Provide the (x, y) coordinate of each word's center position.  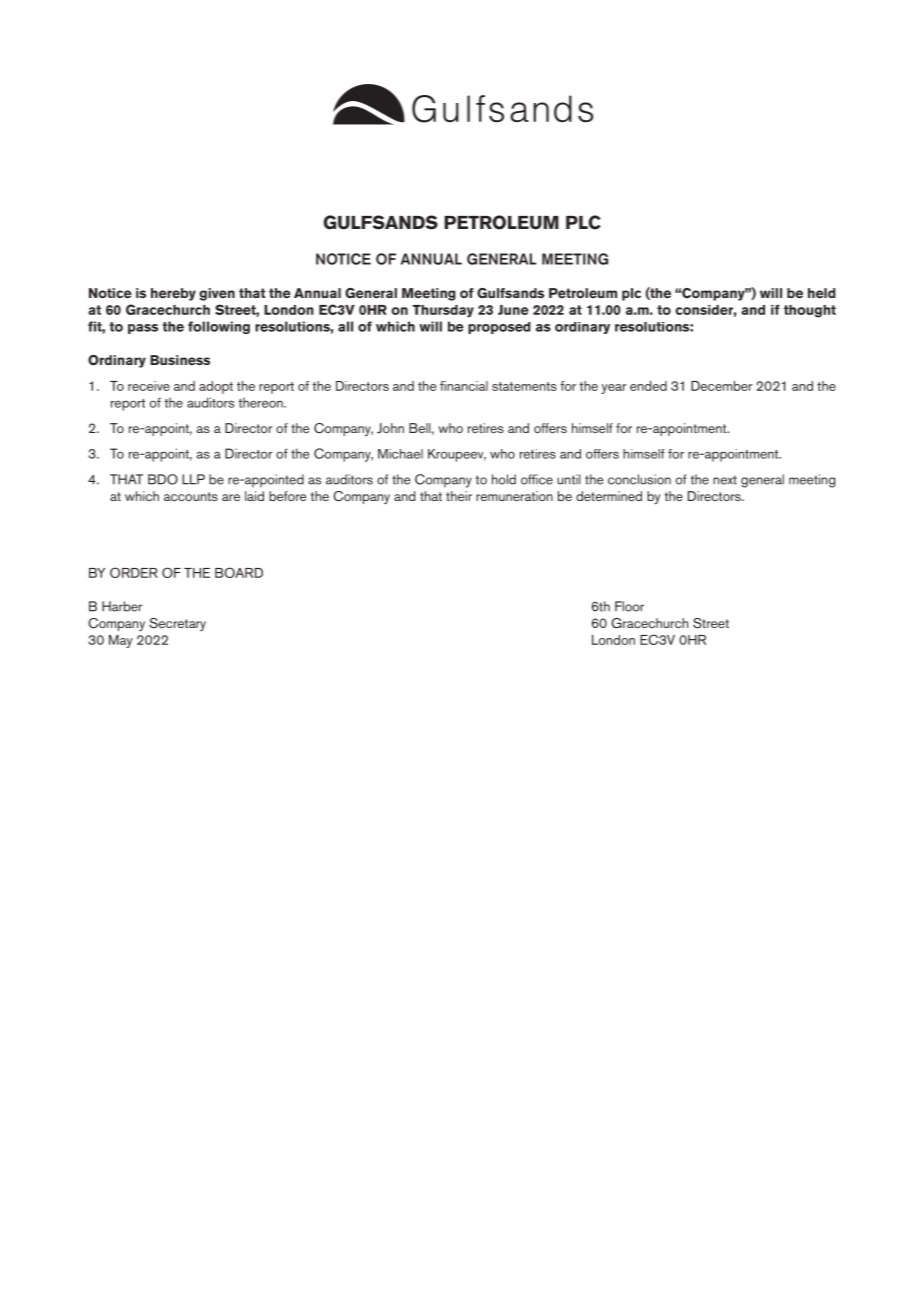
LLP (193, 479)
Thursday (443, 311)
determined (609, 496)
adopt (216, 387)
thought (810, 311)
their (459, 496)
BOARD (239, 572)
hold (504, 479)
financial (464, 386)
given (217, 294)
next (725, 480)
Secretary (177, 624)
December (722, 386)
